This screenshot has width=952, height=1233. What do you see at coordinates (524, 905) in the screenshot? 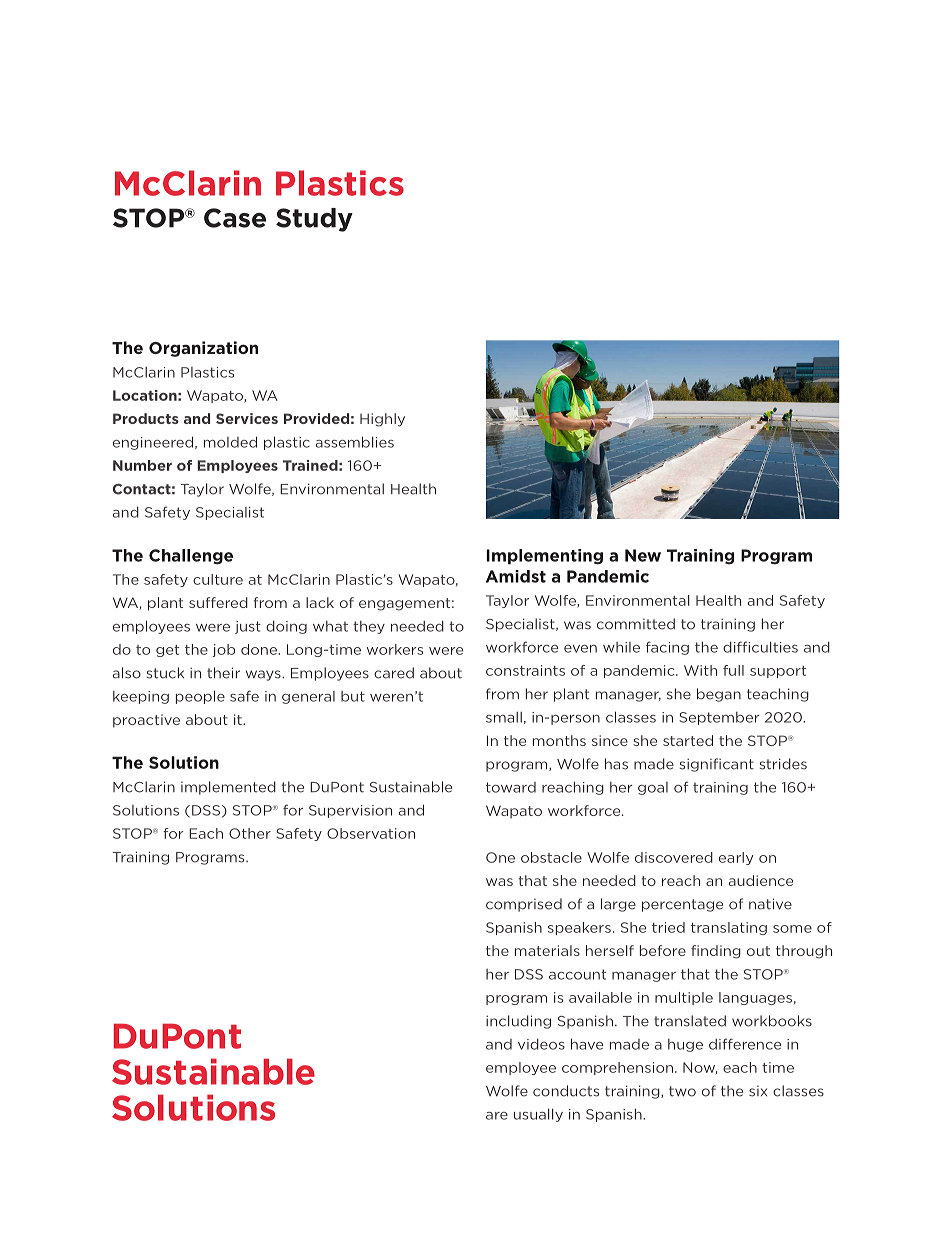
I see `comprised` at bounding box center [524, 905].
